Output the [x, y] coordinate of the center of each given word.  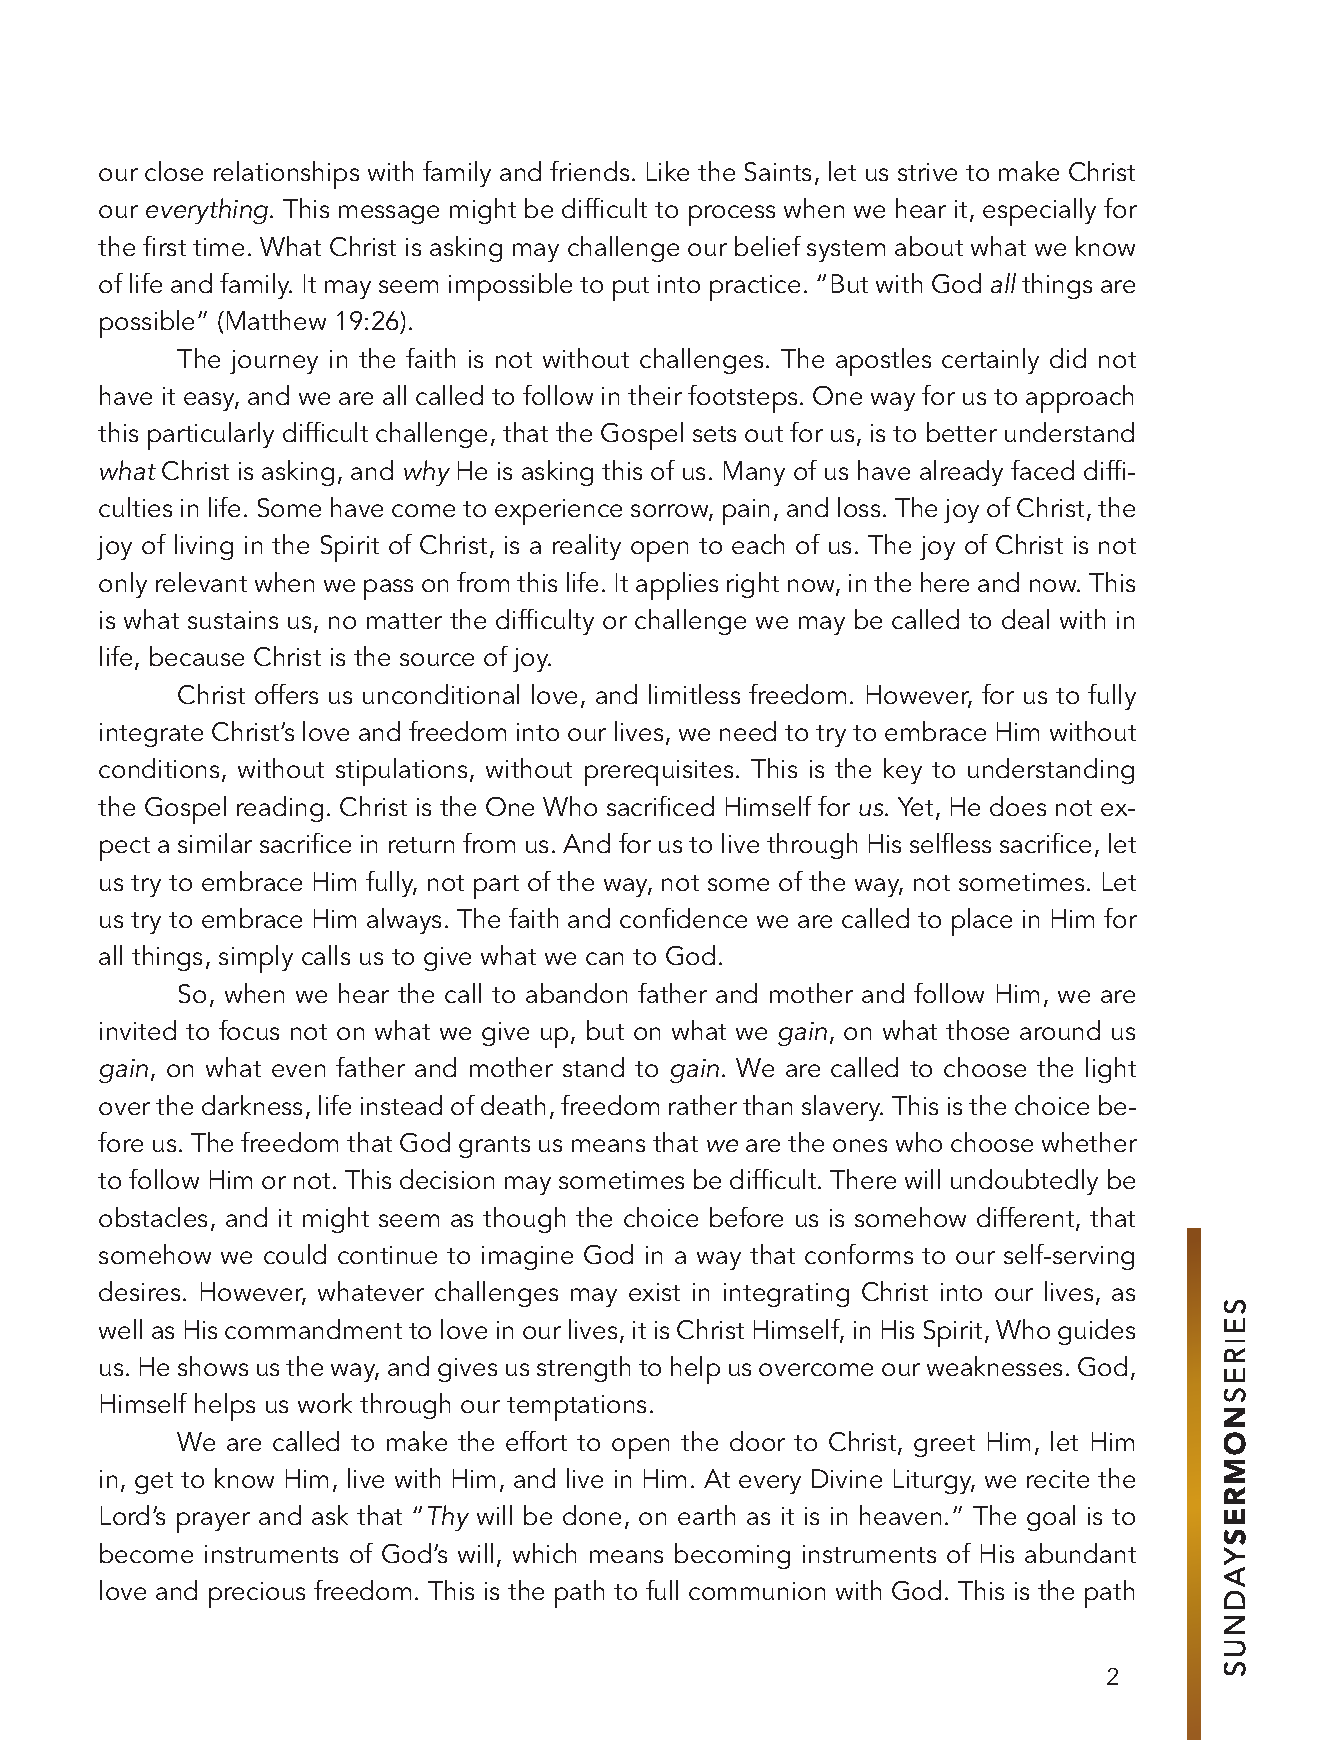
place [982, 922]
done [592, 1515]
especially [1039, 212]
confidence [683, 918]
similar [215, 843]
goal [1051, 1518]
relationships [286, 175]
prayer [213, 1522]
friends [589, 171]
